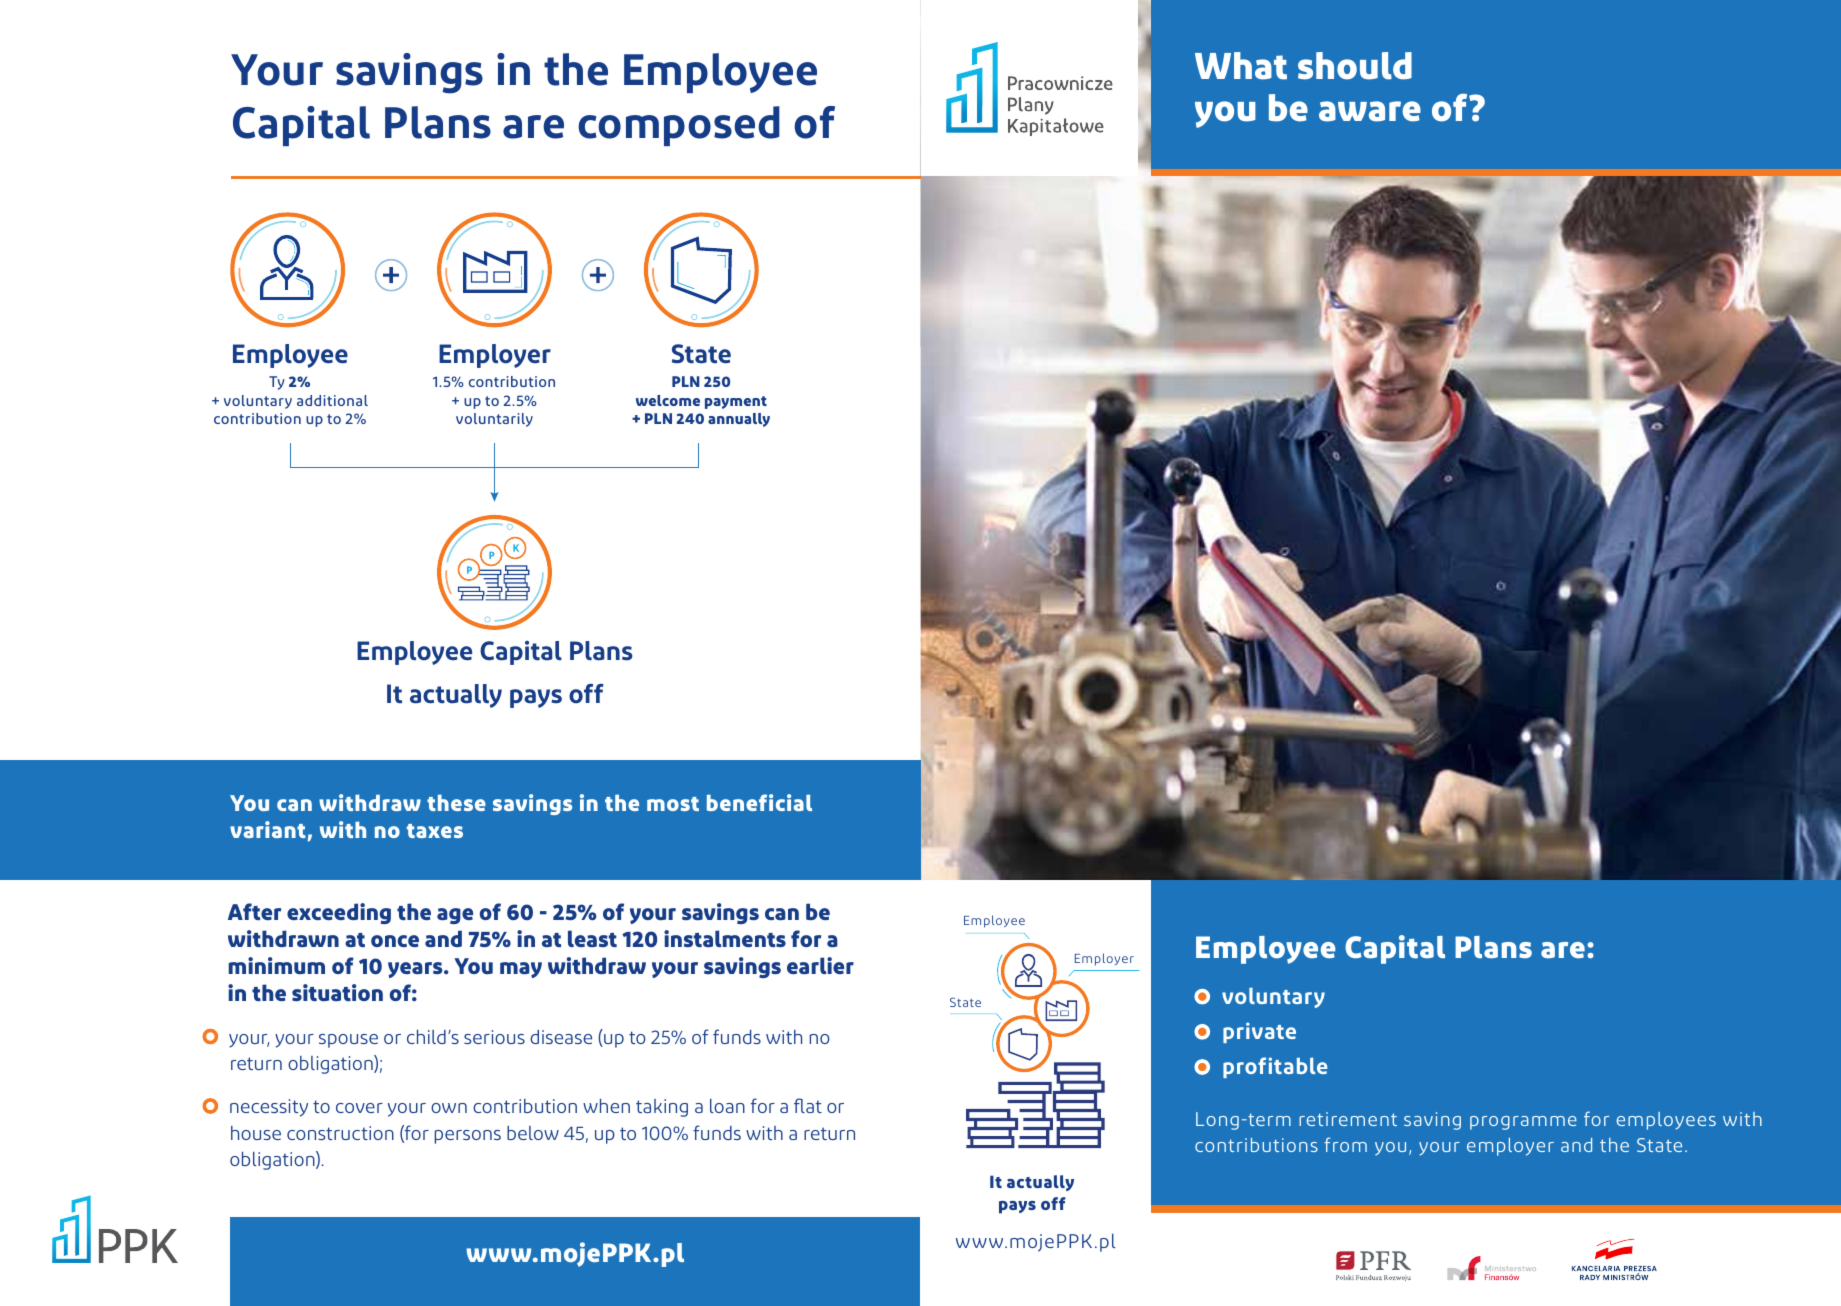  Describe the element at coordinates (679, 126) in the document. I see `composed` at that location.
